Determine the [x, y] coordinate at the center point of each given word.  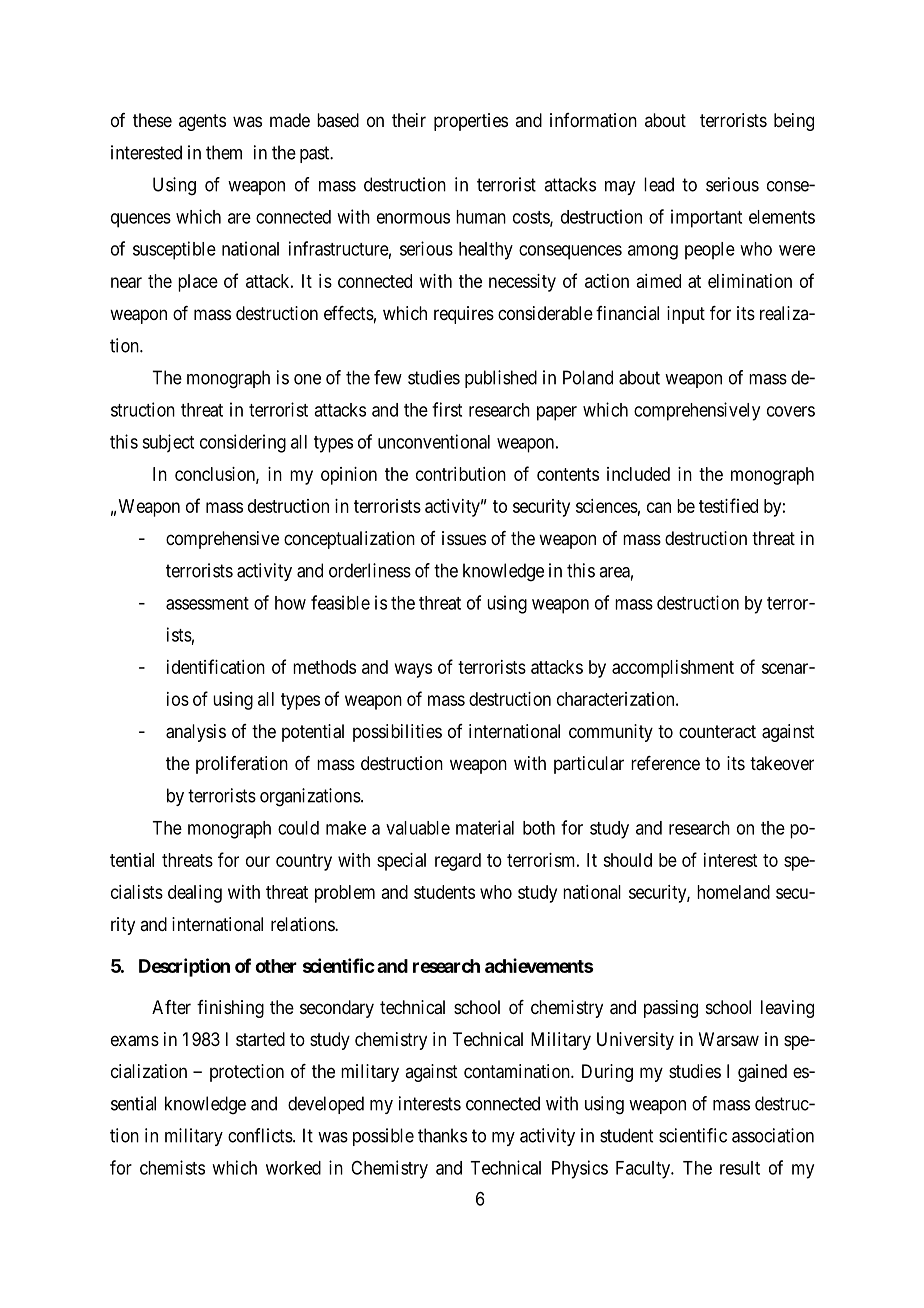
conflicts [261, 1135]
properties [471, 122]
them [224, 152]
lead [659, 184]
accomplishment [673, 669]
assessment [207, 603]
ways [413, 670]
